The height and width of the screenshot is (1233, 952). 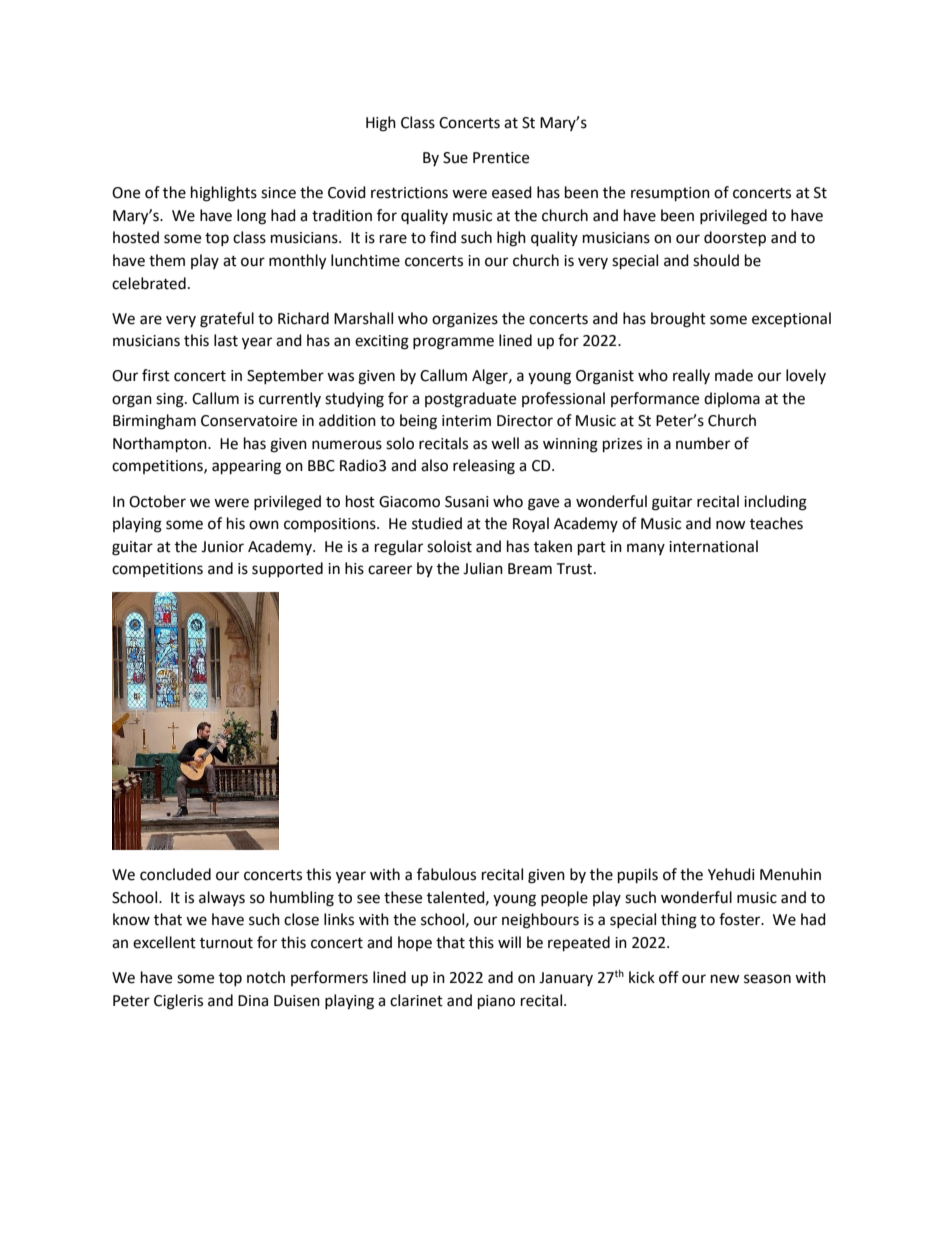 What do you see at coordinates (713, 546) in the screenshot?
I see `international` at bounding box center [713, 546].
